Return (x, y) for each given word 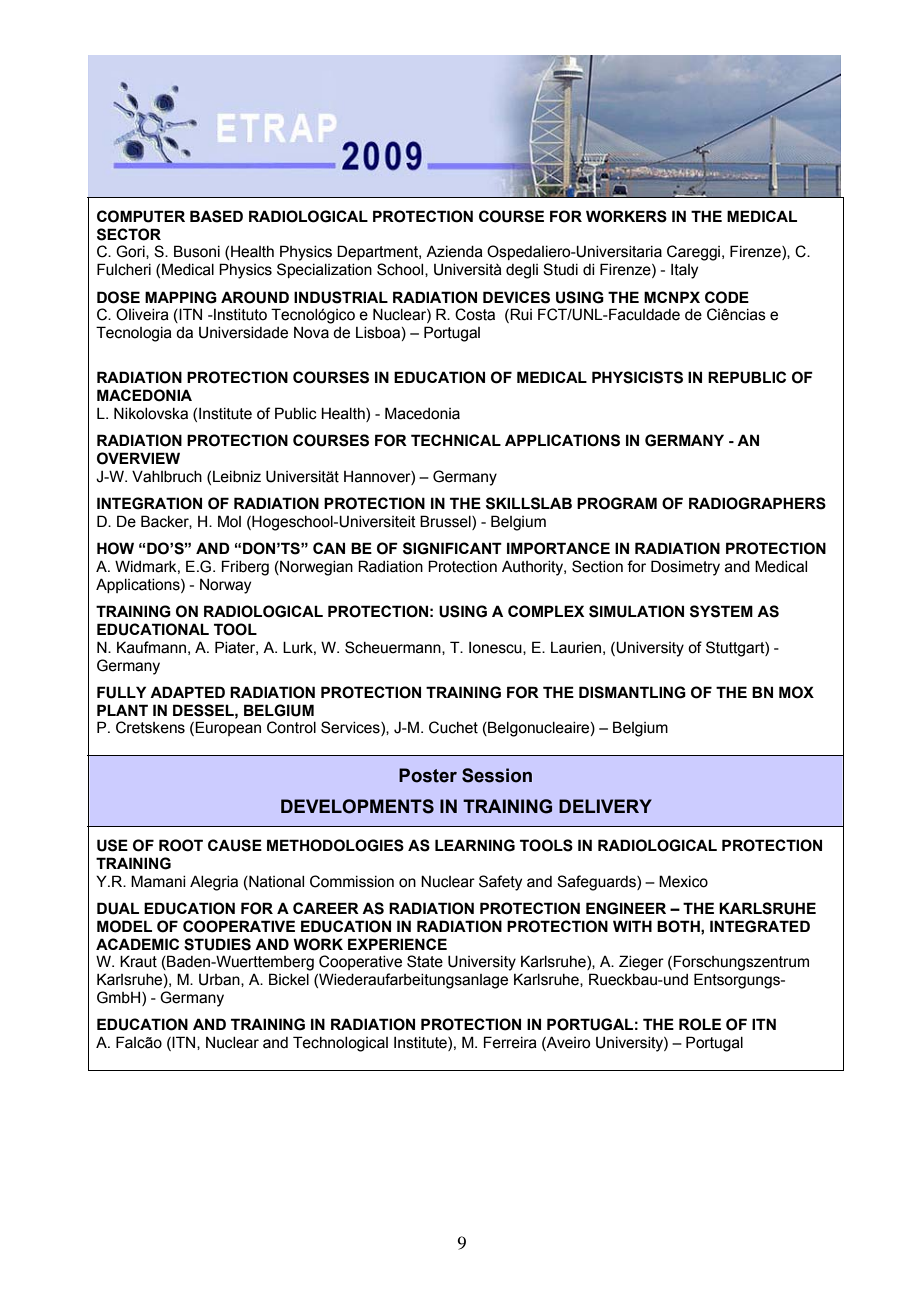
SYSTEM (721, 611)
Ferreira (510, 1042)
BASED (216, 216)
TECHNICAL (456, 440)
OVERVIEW (138, 458)
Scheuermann (394, 648)
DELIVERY (605, 806)
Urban (220, 980)
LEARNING (475, 845)
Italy (684, 271)
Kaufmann (151, 647)
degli (522, 271)
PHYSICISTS (637, 377)
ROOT (181, 845)
